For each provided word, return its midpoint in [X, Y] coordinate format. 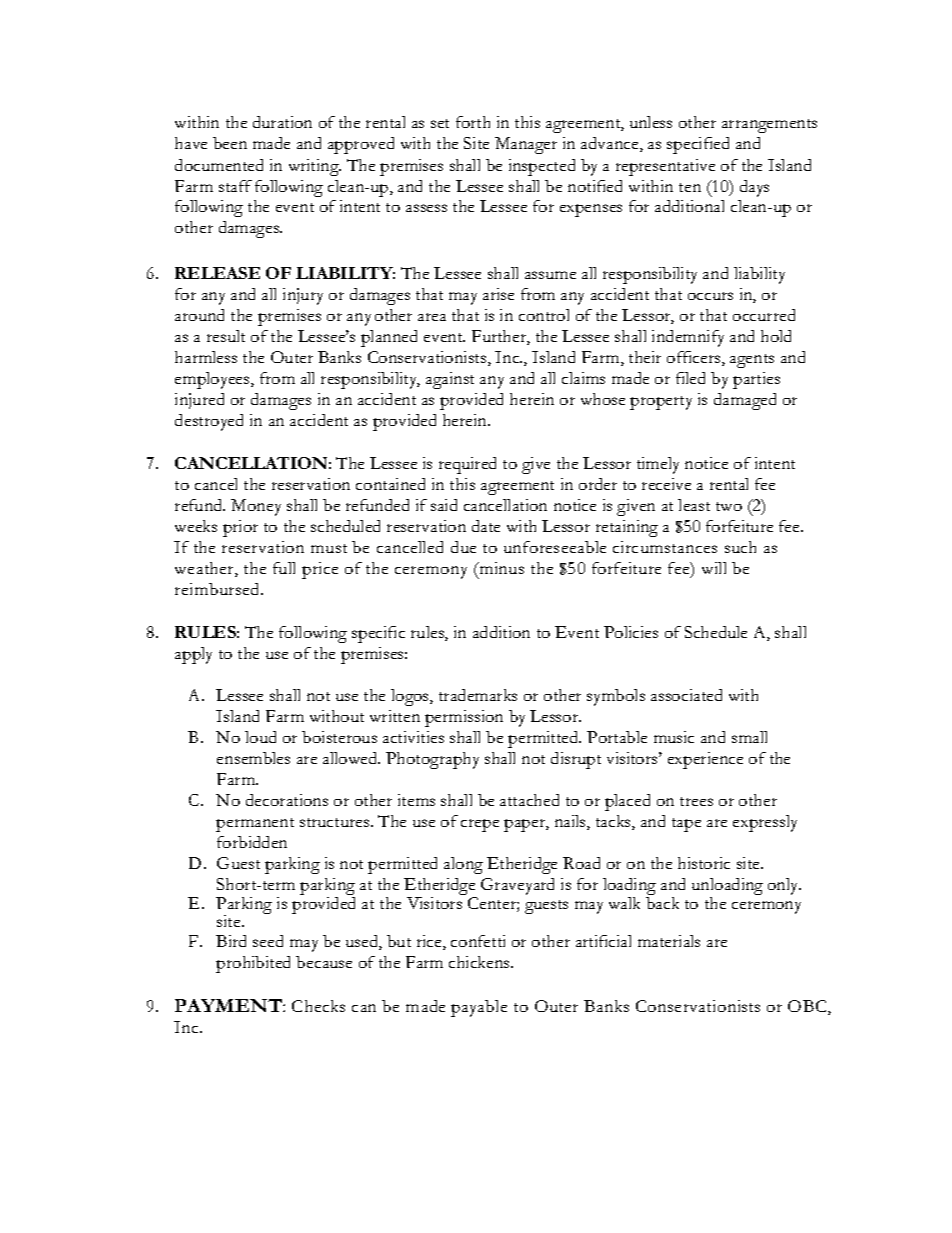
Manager [526, 145]
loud [260, 737]
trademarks [478, 695]
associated [686, 695]
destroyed [209, 422]
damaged [745, 401]
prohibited [253, 964]
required [467, 465]
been [230, 143]
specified [698, 145]
